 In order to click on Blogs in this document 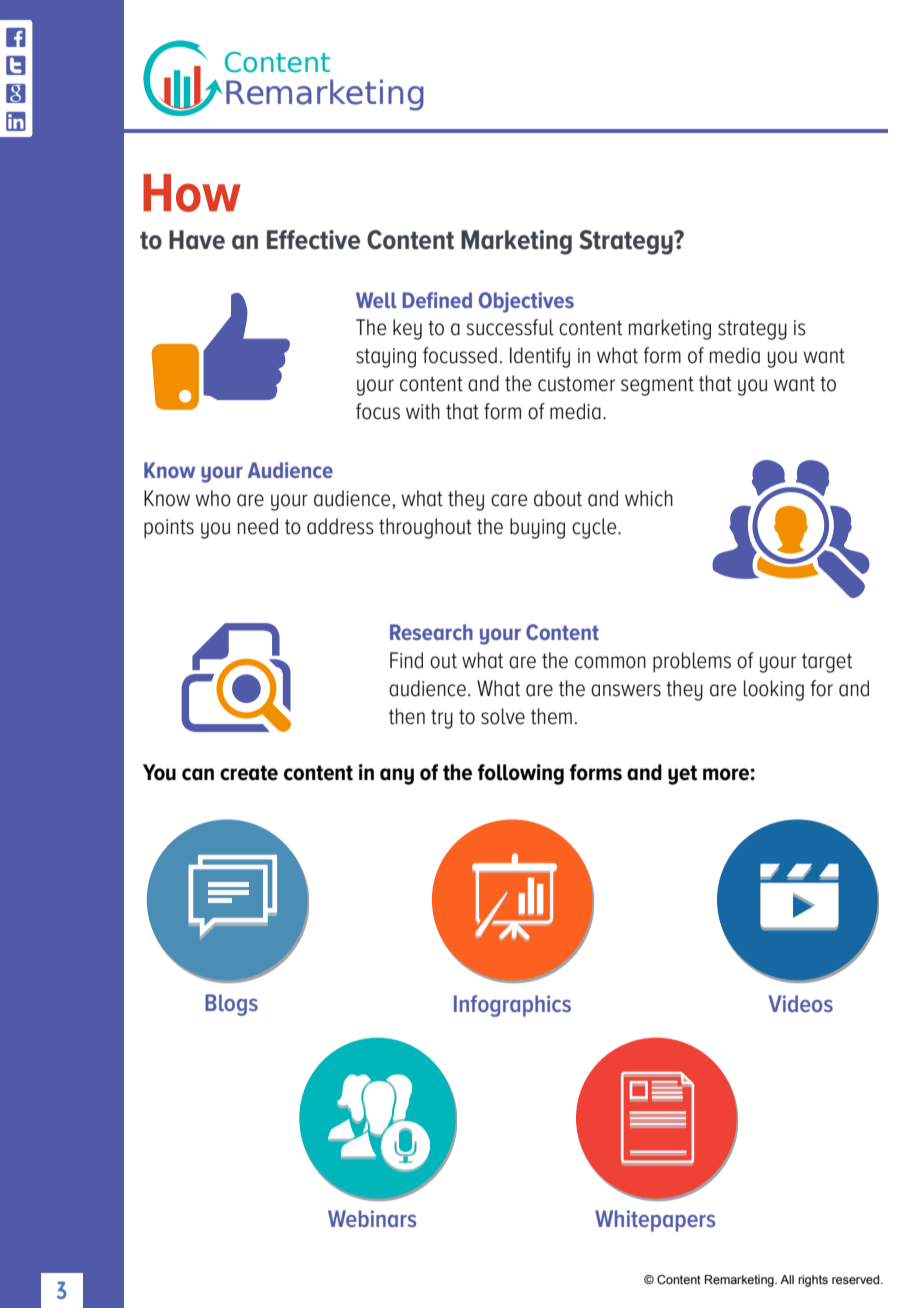, I will do `click(231, 1005)`.
